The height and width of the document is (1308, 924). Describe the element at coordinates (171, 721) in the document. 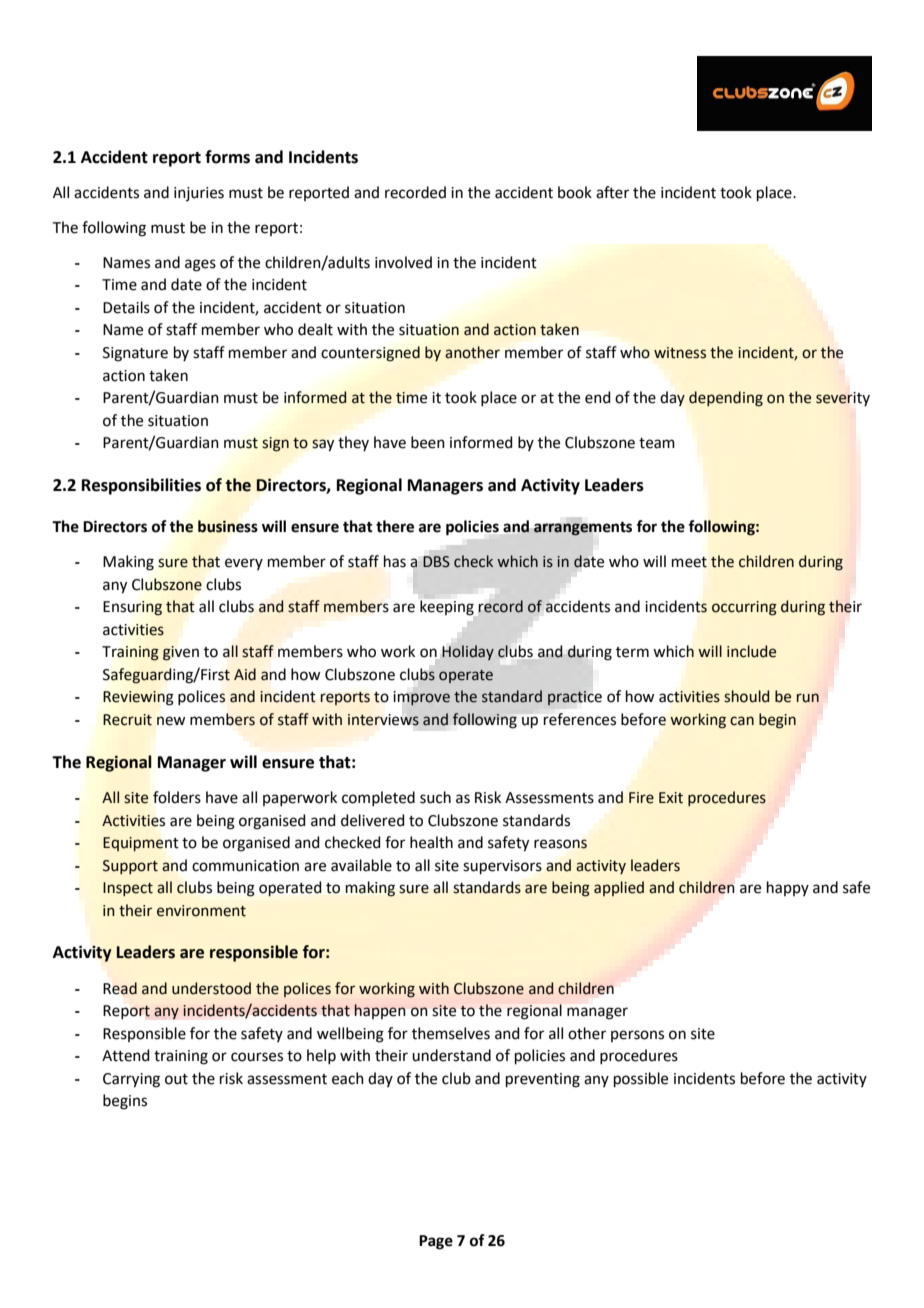

I see `new` at that location.
